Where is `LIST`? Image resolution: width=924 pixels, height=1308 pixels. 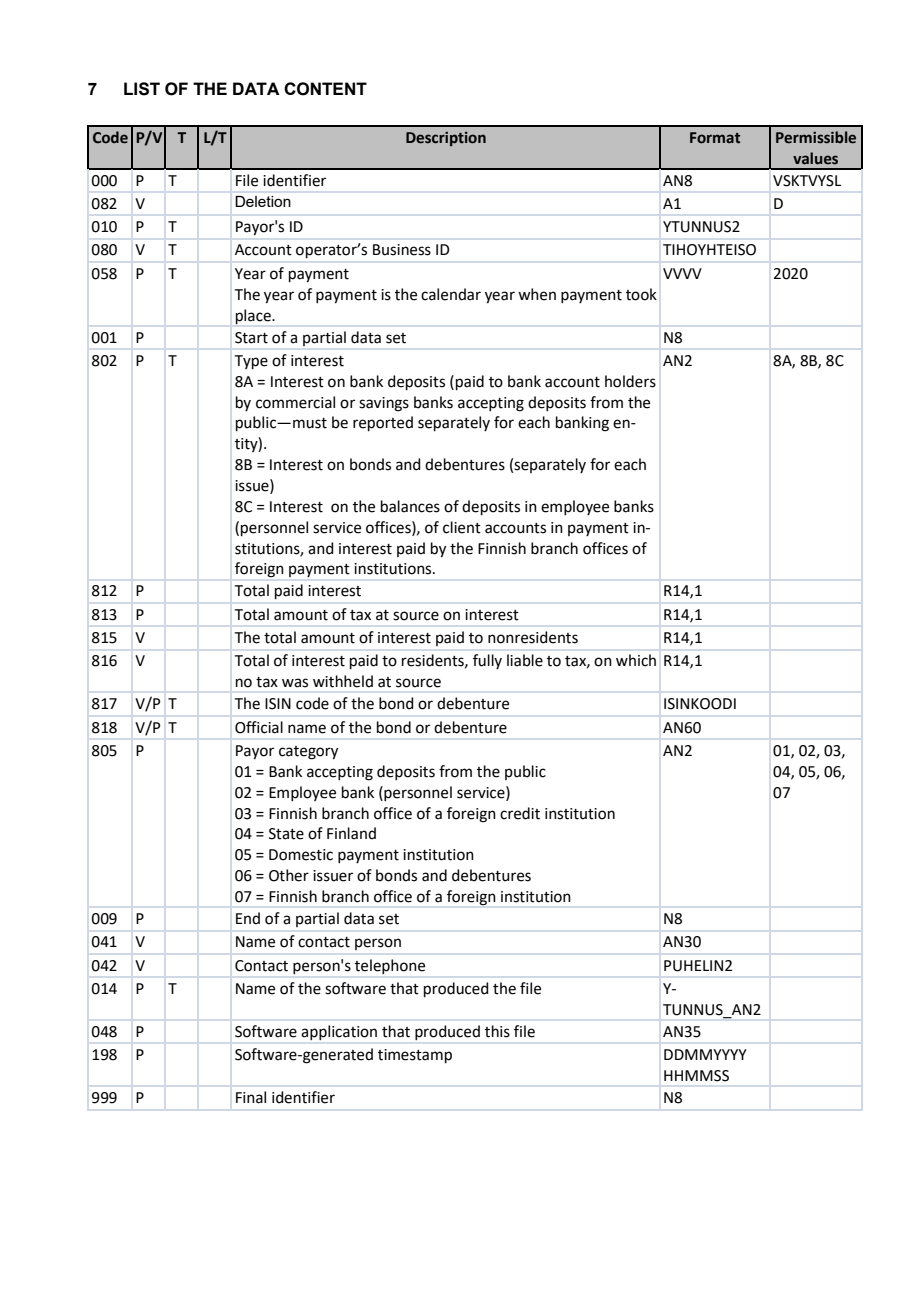
LIST is located at coordinates (142, 89).
